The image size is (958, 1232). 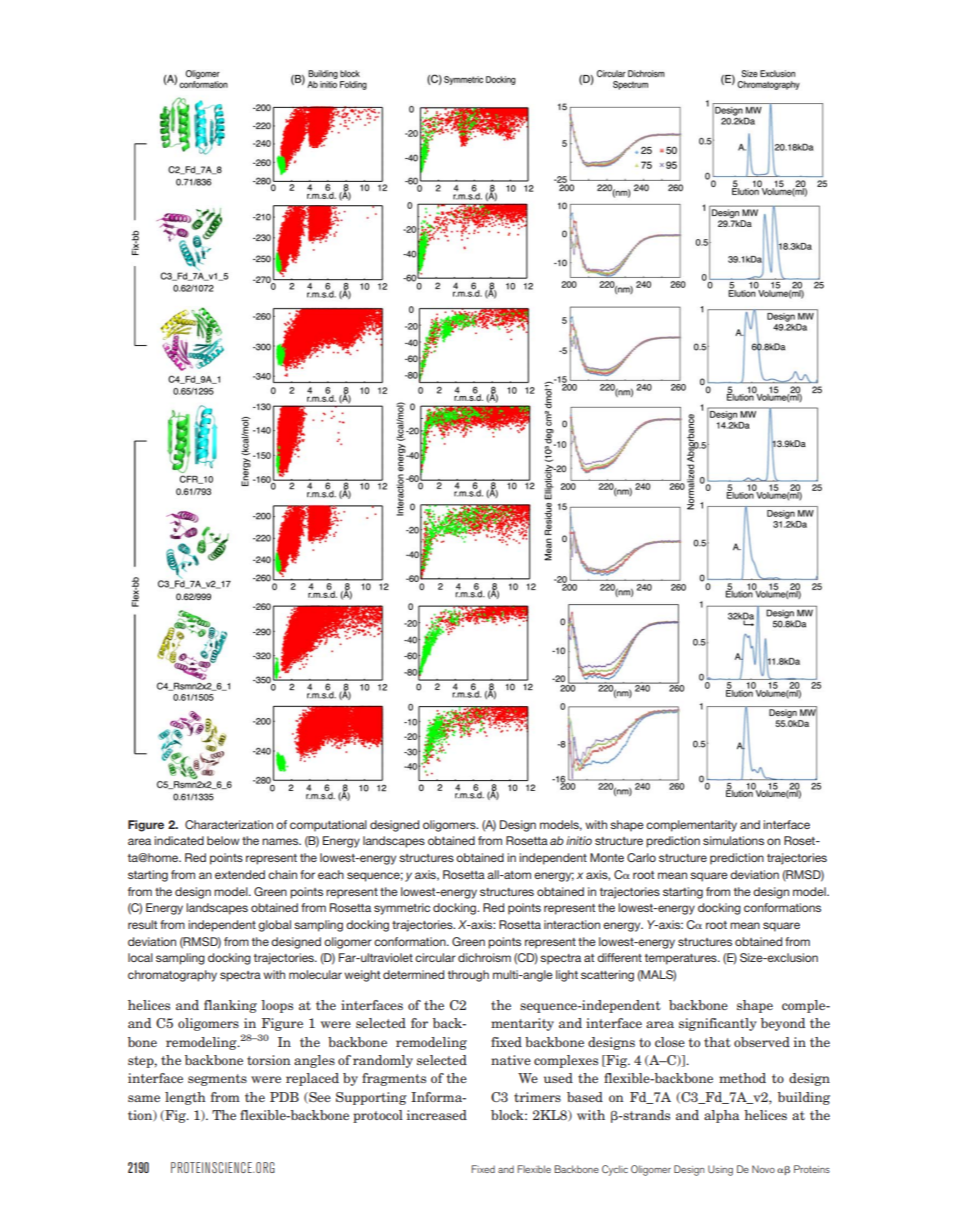 I want to click on Using, so click(x=720, y=1170).
